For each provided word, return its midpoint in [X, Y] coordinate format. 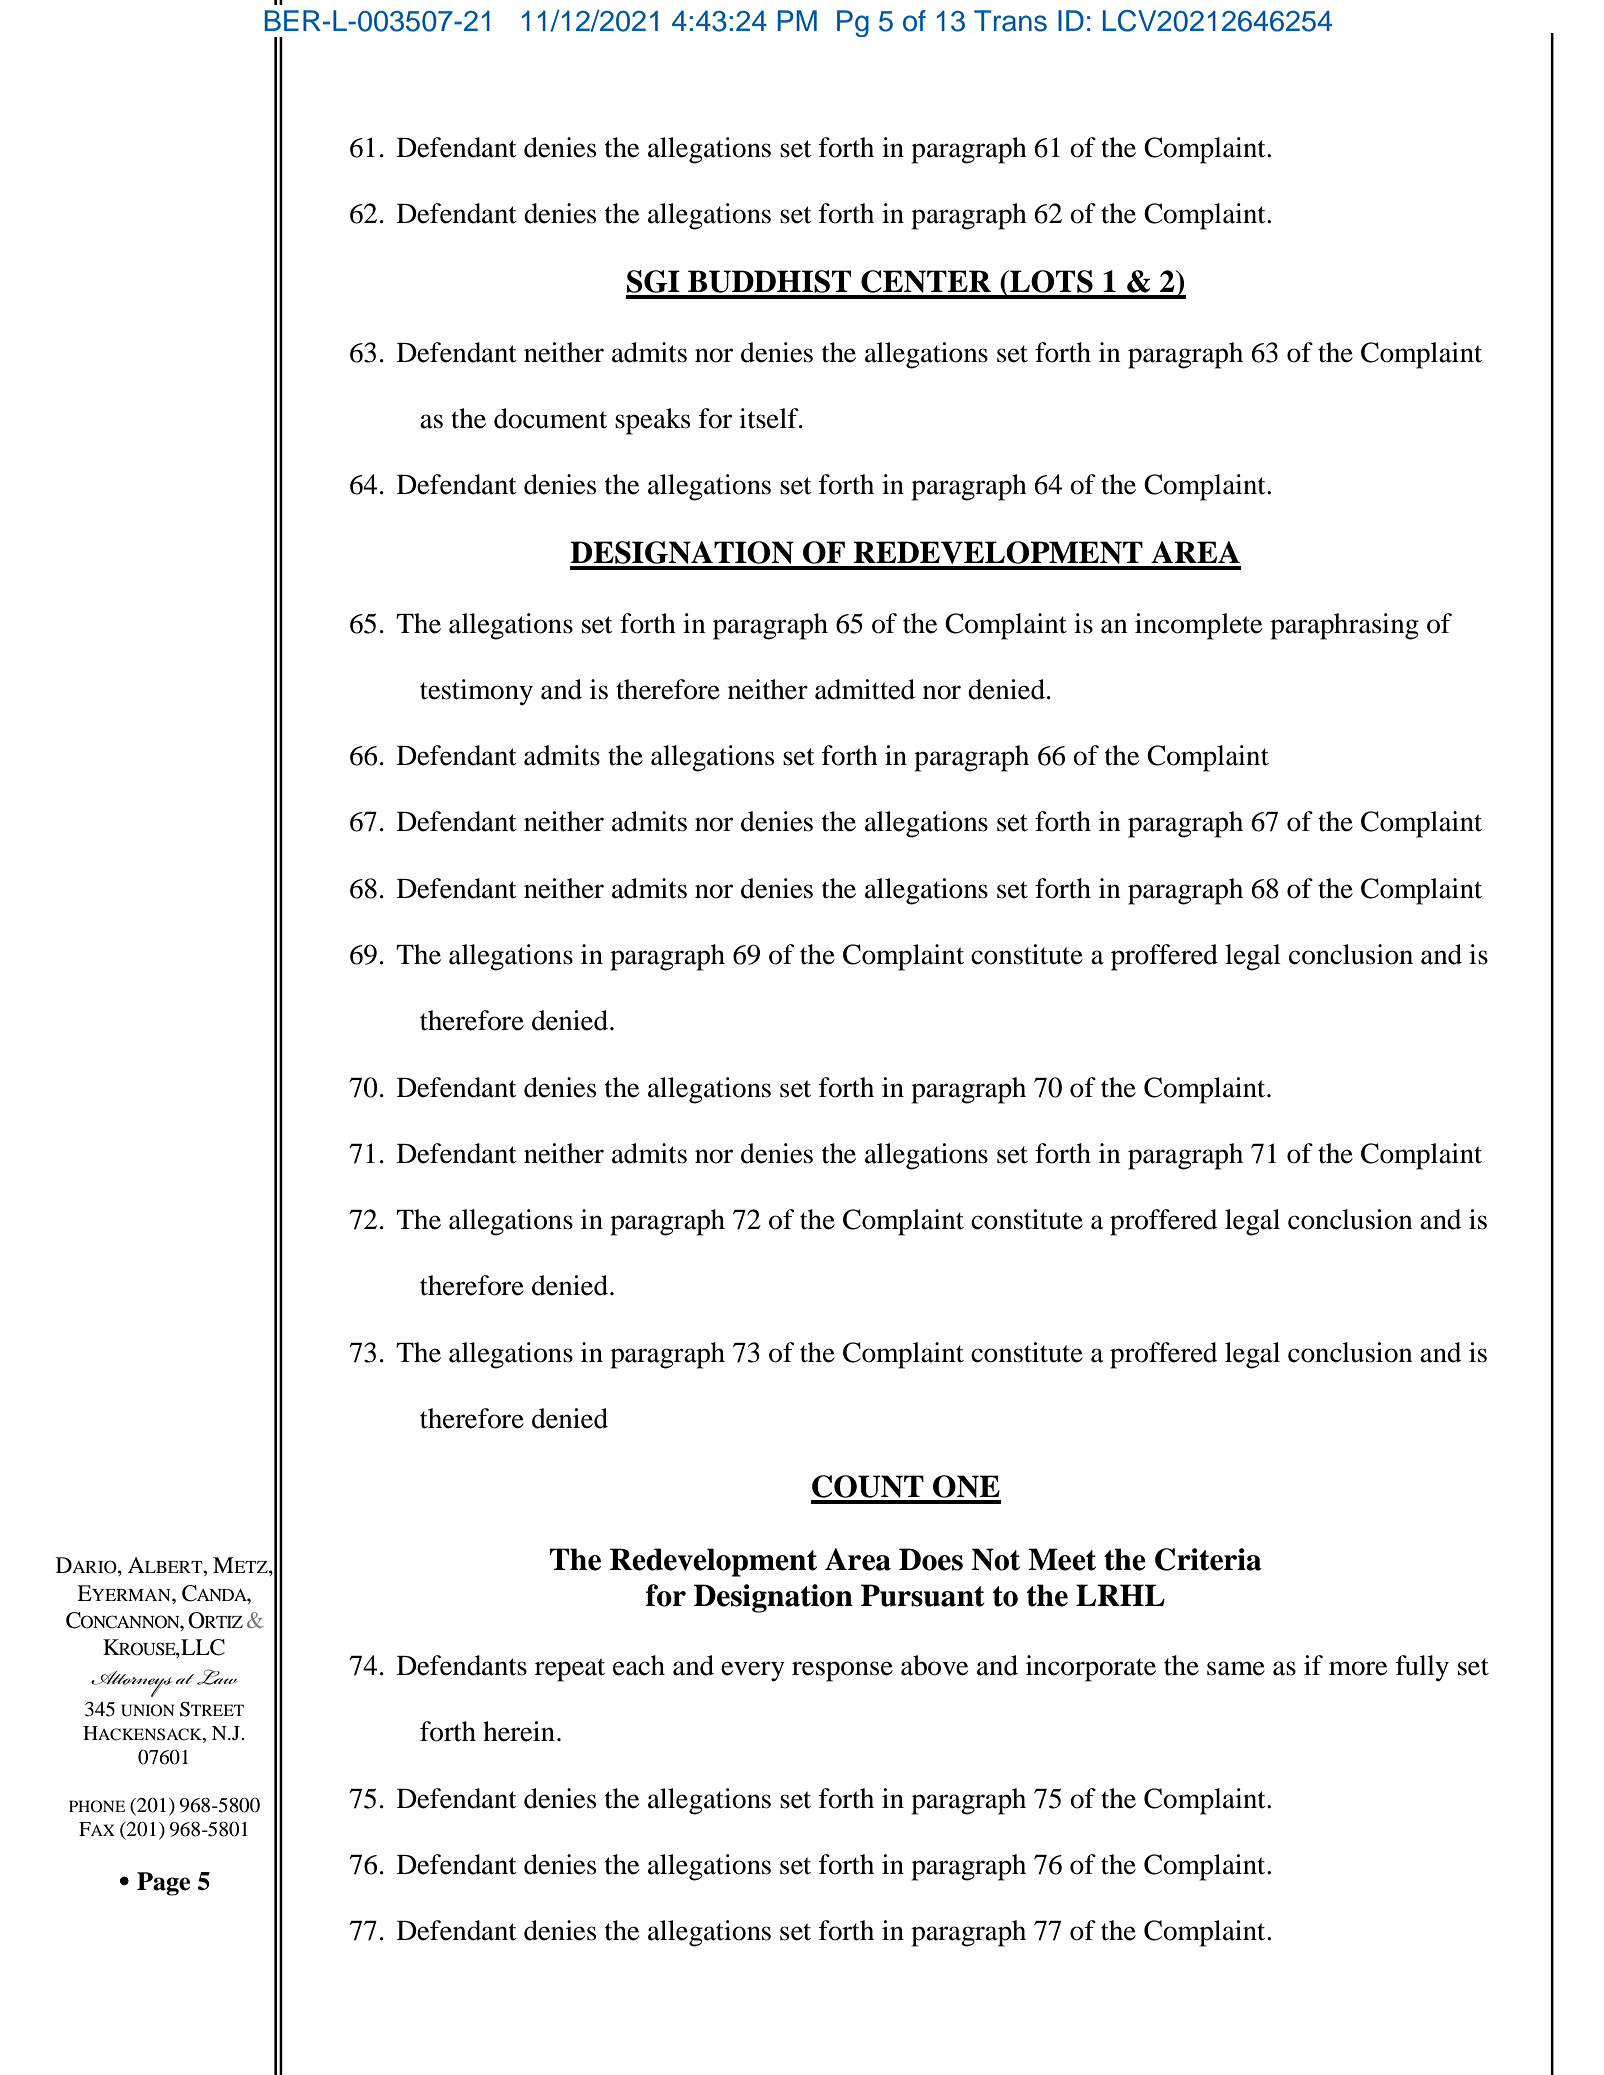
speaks [652, 421]
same [1236, 1668]
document [550, 418]
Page [163, 1884]
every [753, 1671]
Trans [1010, 21]
